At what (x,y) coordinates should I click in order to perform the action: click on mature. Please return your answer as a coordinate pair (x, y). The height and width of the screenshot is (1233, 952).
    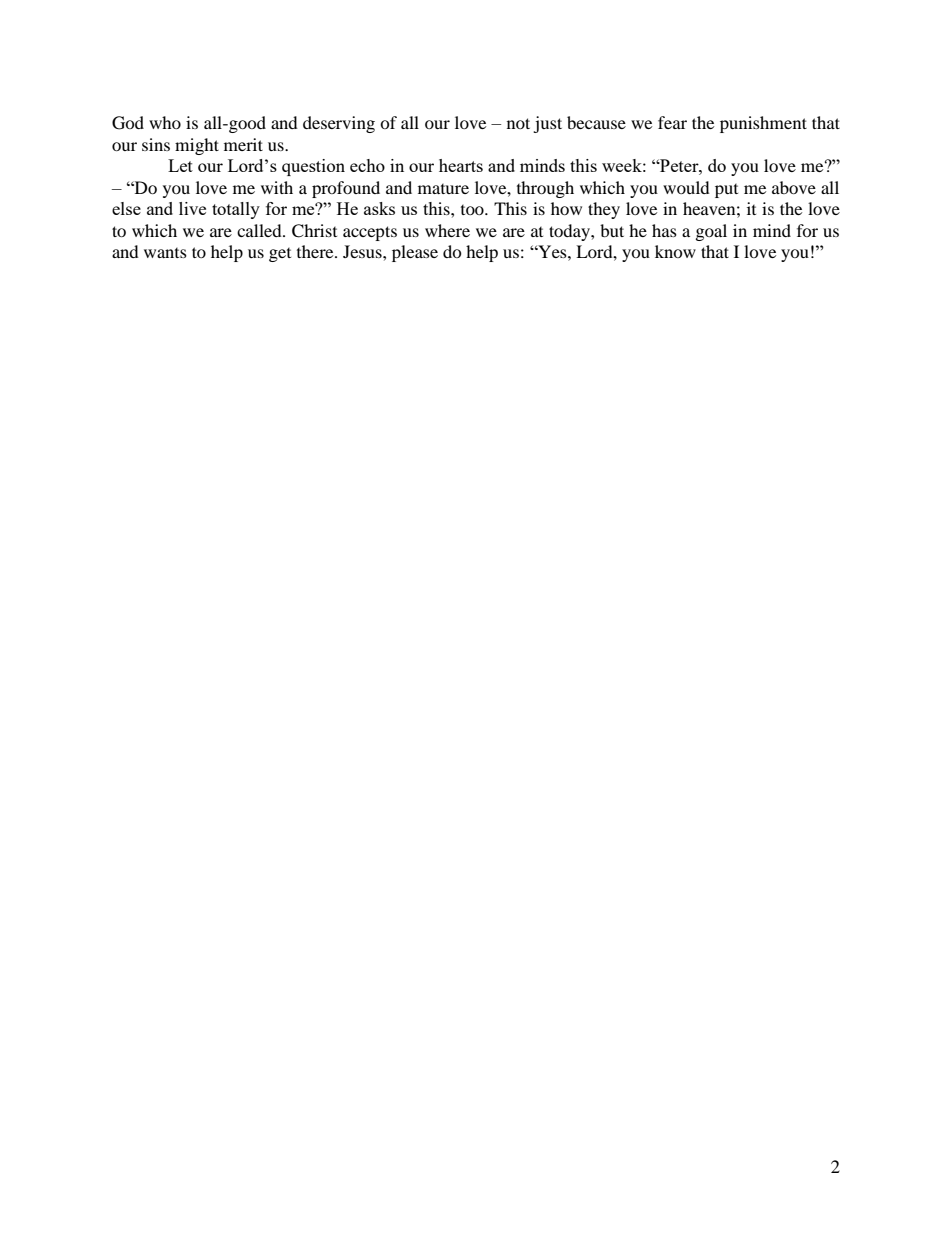
    Looking at the image, I should click on (443, 189).
